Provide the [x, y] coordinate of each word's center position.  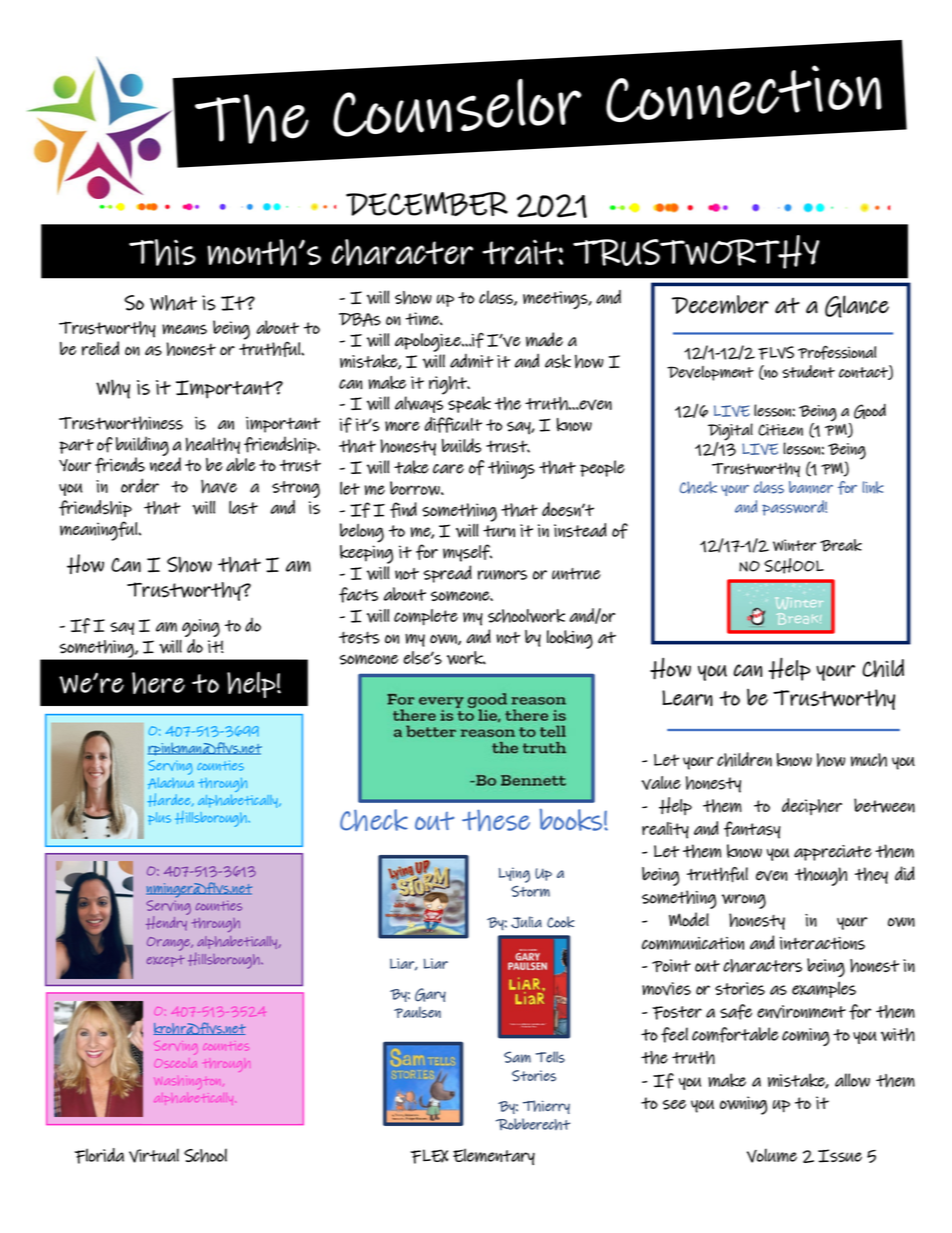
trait [521, 252]
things [511, 469]
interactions [822, 943]
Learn [687, 698]
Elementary [494, 1156]
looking [570, 639]
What [173, 303]
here [158, 683]
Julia [526, 922]
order [140, 485]
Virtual [154, 1155]
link [873, 487]
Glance [857, 306]
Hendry [167, 922]
